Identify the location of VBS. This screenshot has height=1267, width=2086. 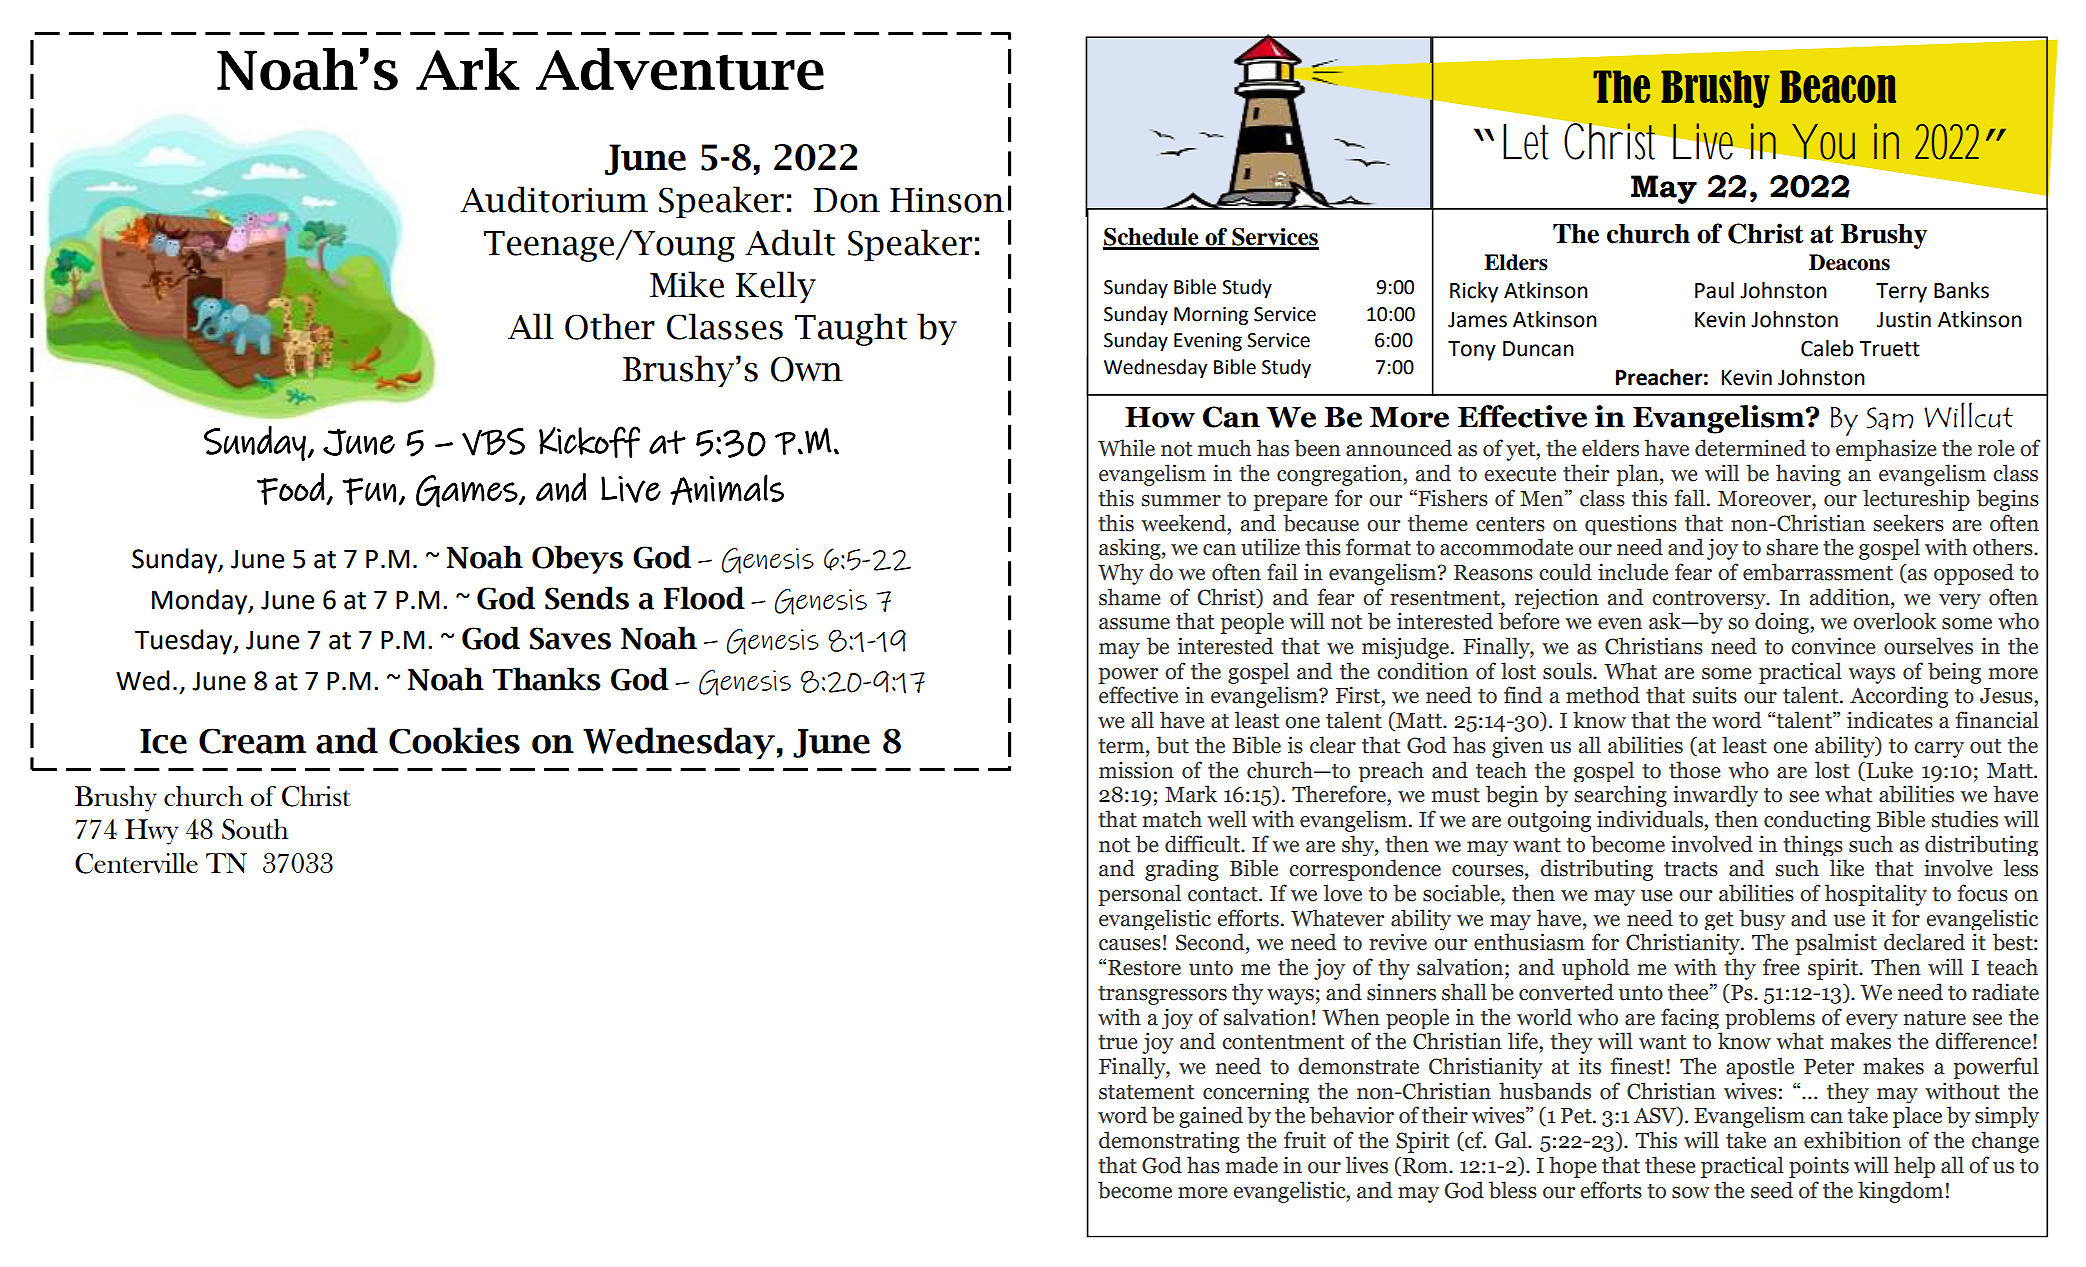
(493, 442).
